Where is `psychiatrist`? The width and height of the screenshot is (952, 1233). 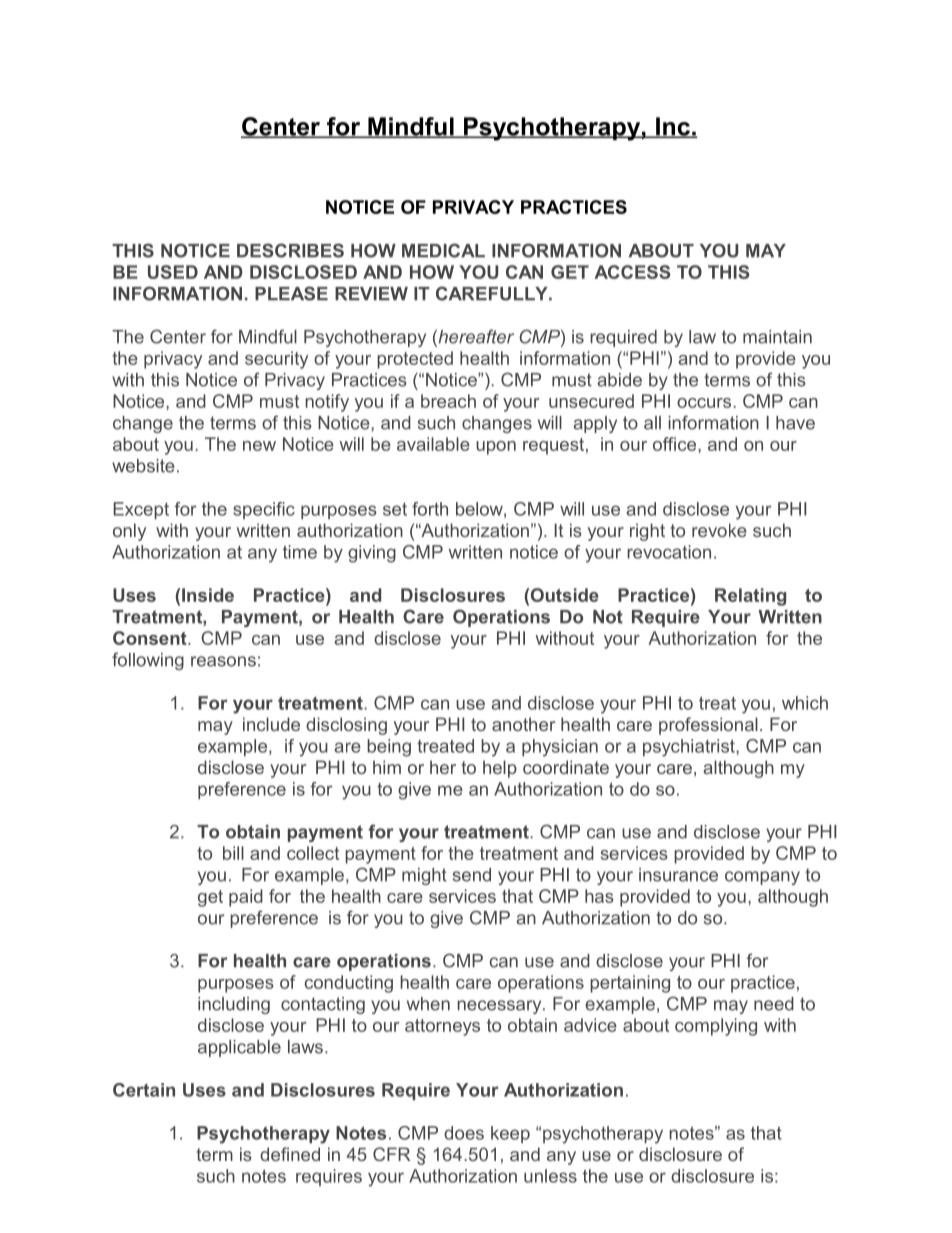
psychiatrist is located at coordinates (690, 748).
